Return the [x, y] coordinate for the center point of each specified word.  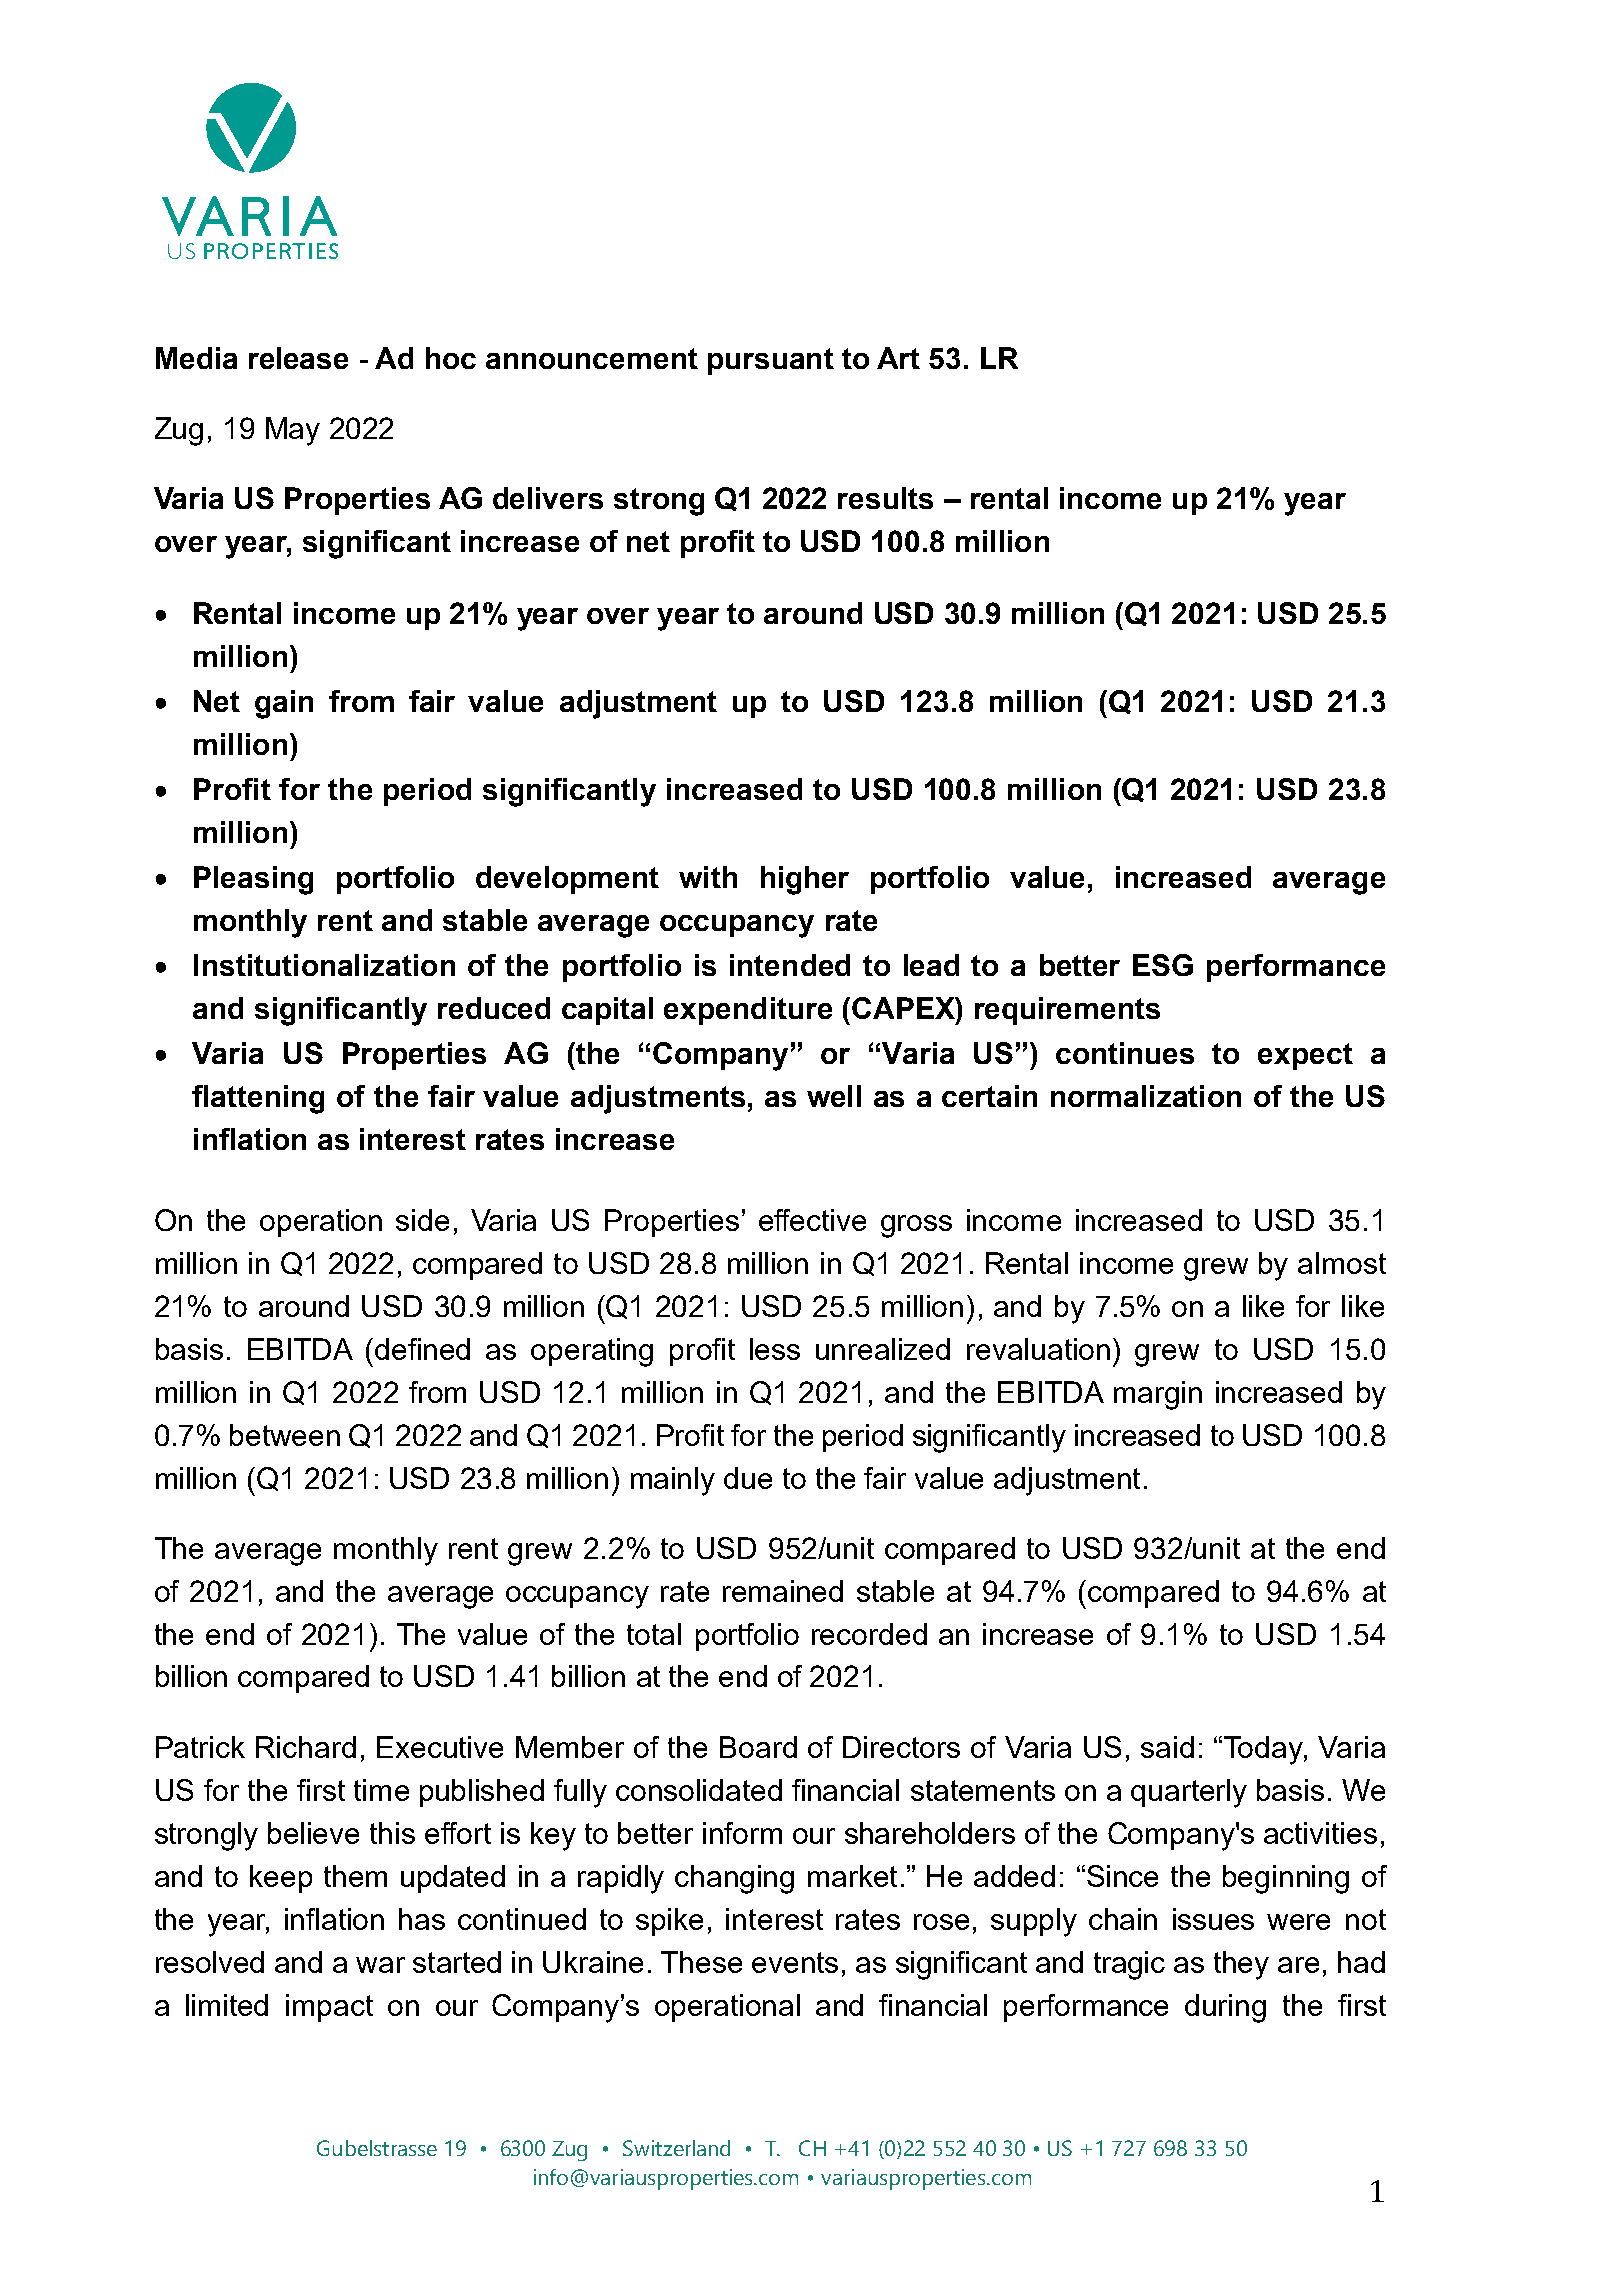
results [885, 498]
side [422, 1220]
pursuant [771, 361]
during [1225, 2008]
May [293, 431]
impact [329, 2008]
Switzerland [676, 2148]
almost [1342, 1263]
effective [812, 1220]
